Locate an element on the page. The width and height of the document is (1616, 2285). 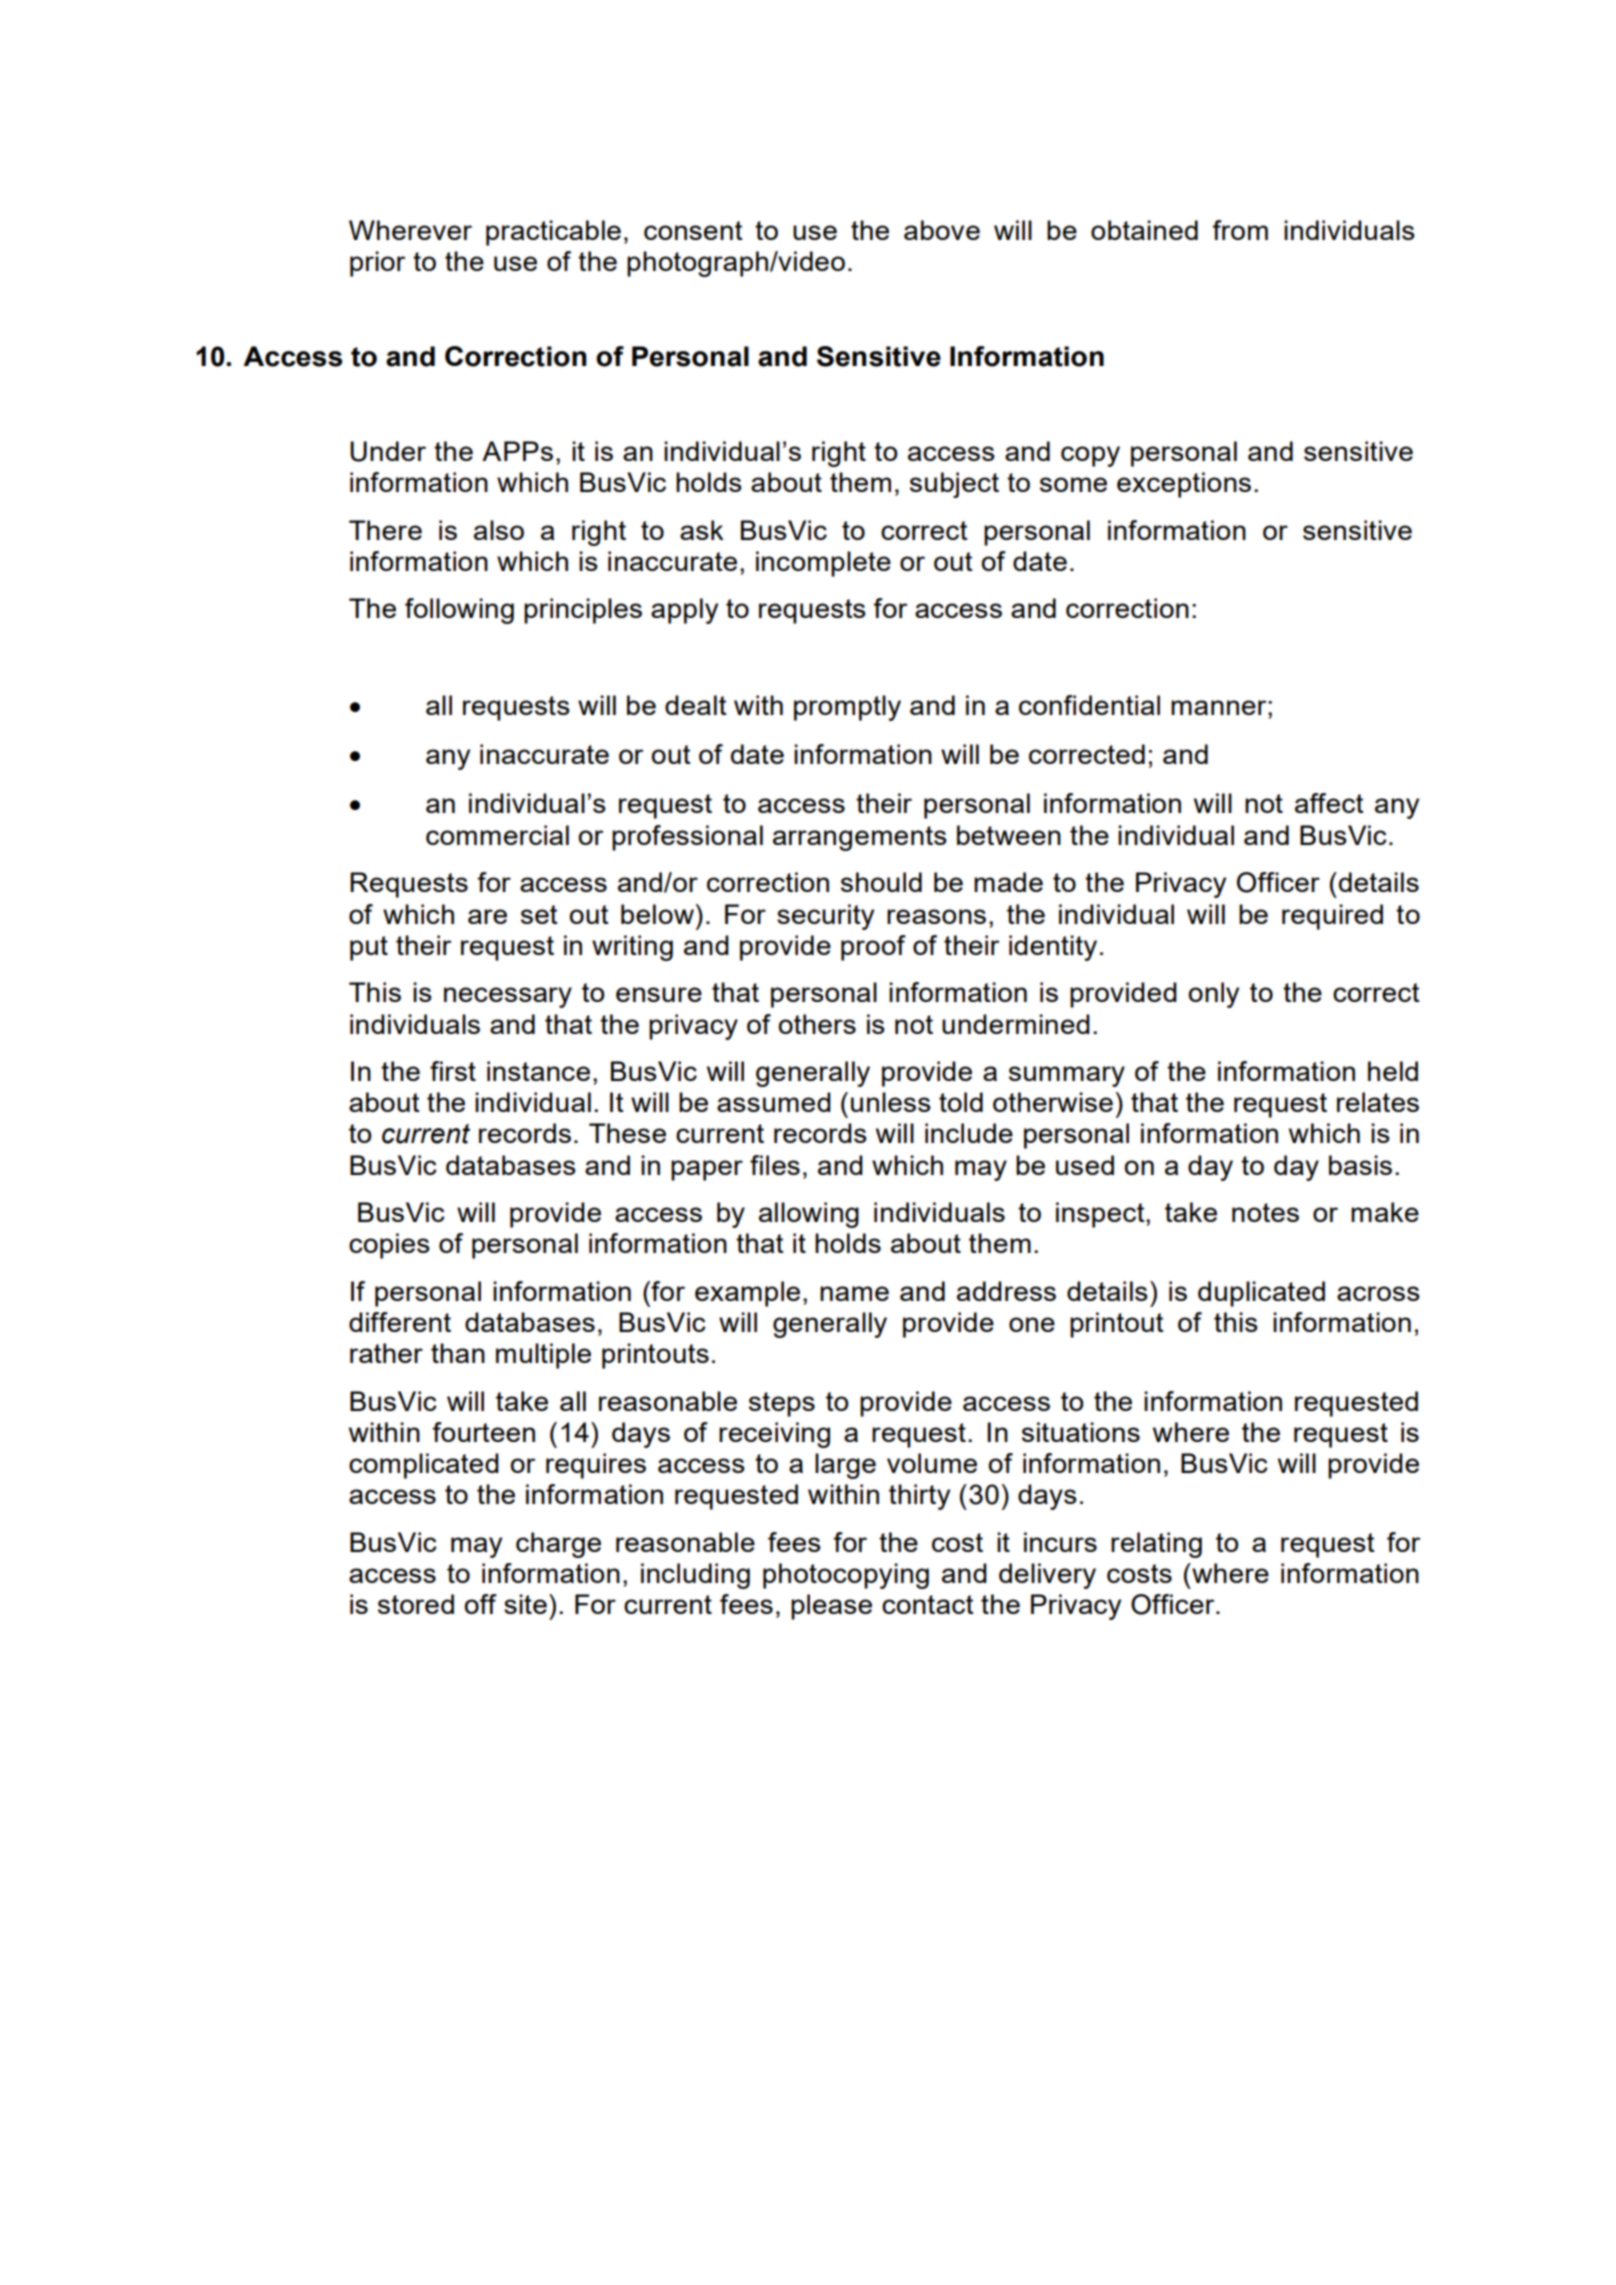
site is located at coordinates (525, 1604).
